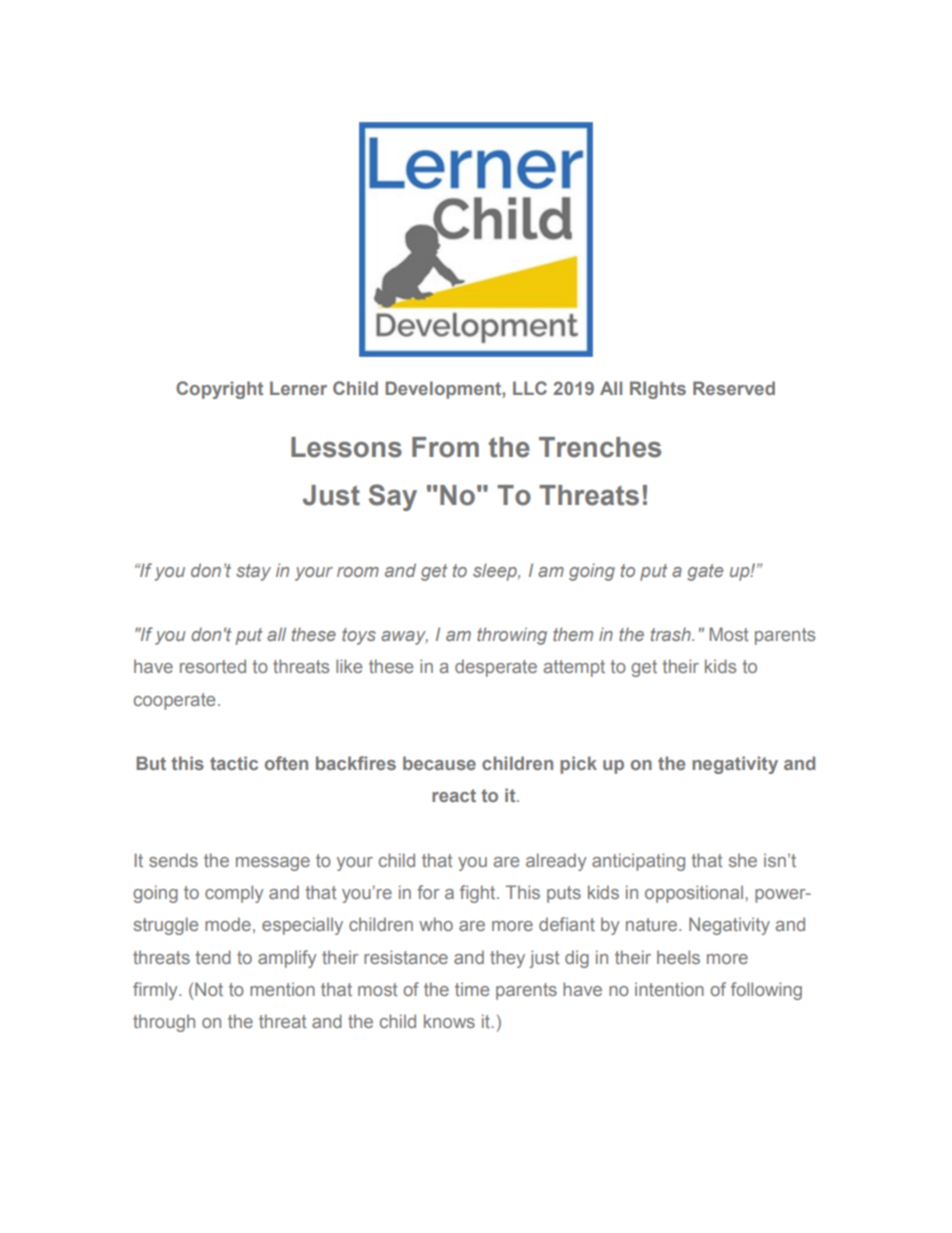 The image size is (952, 1233). What do you see at coordinates (174, 701) in the image?
I see `cooperate` at bounding box center [174, 701].
